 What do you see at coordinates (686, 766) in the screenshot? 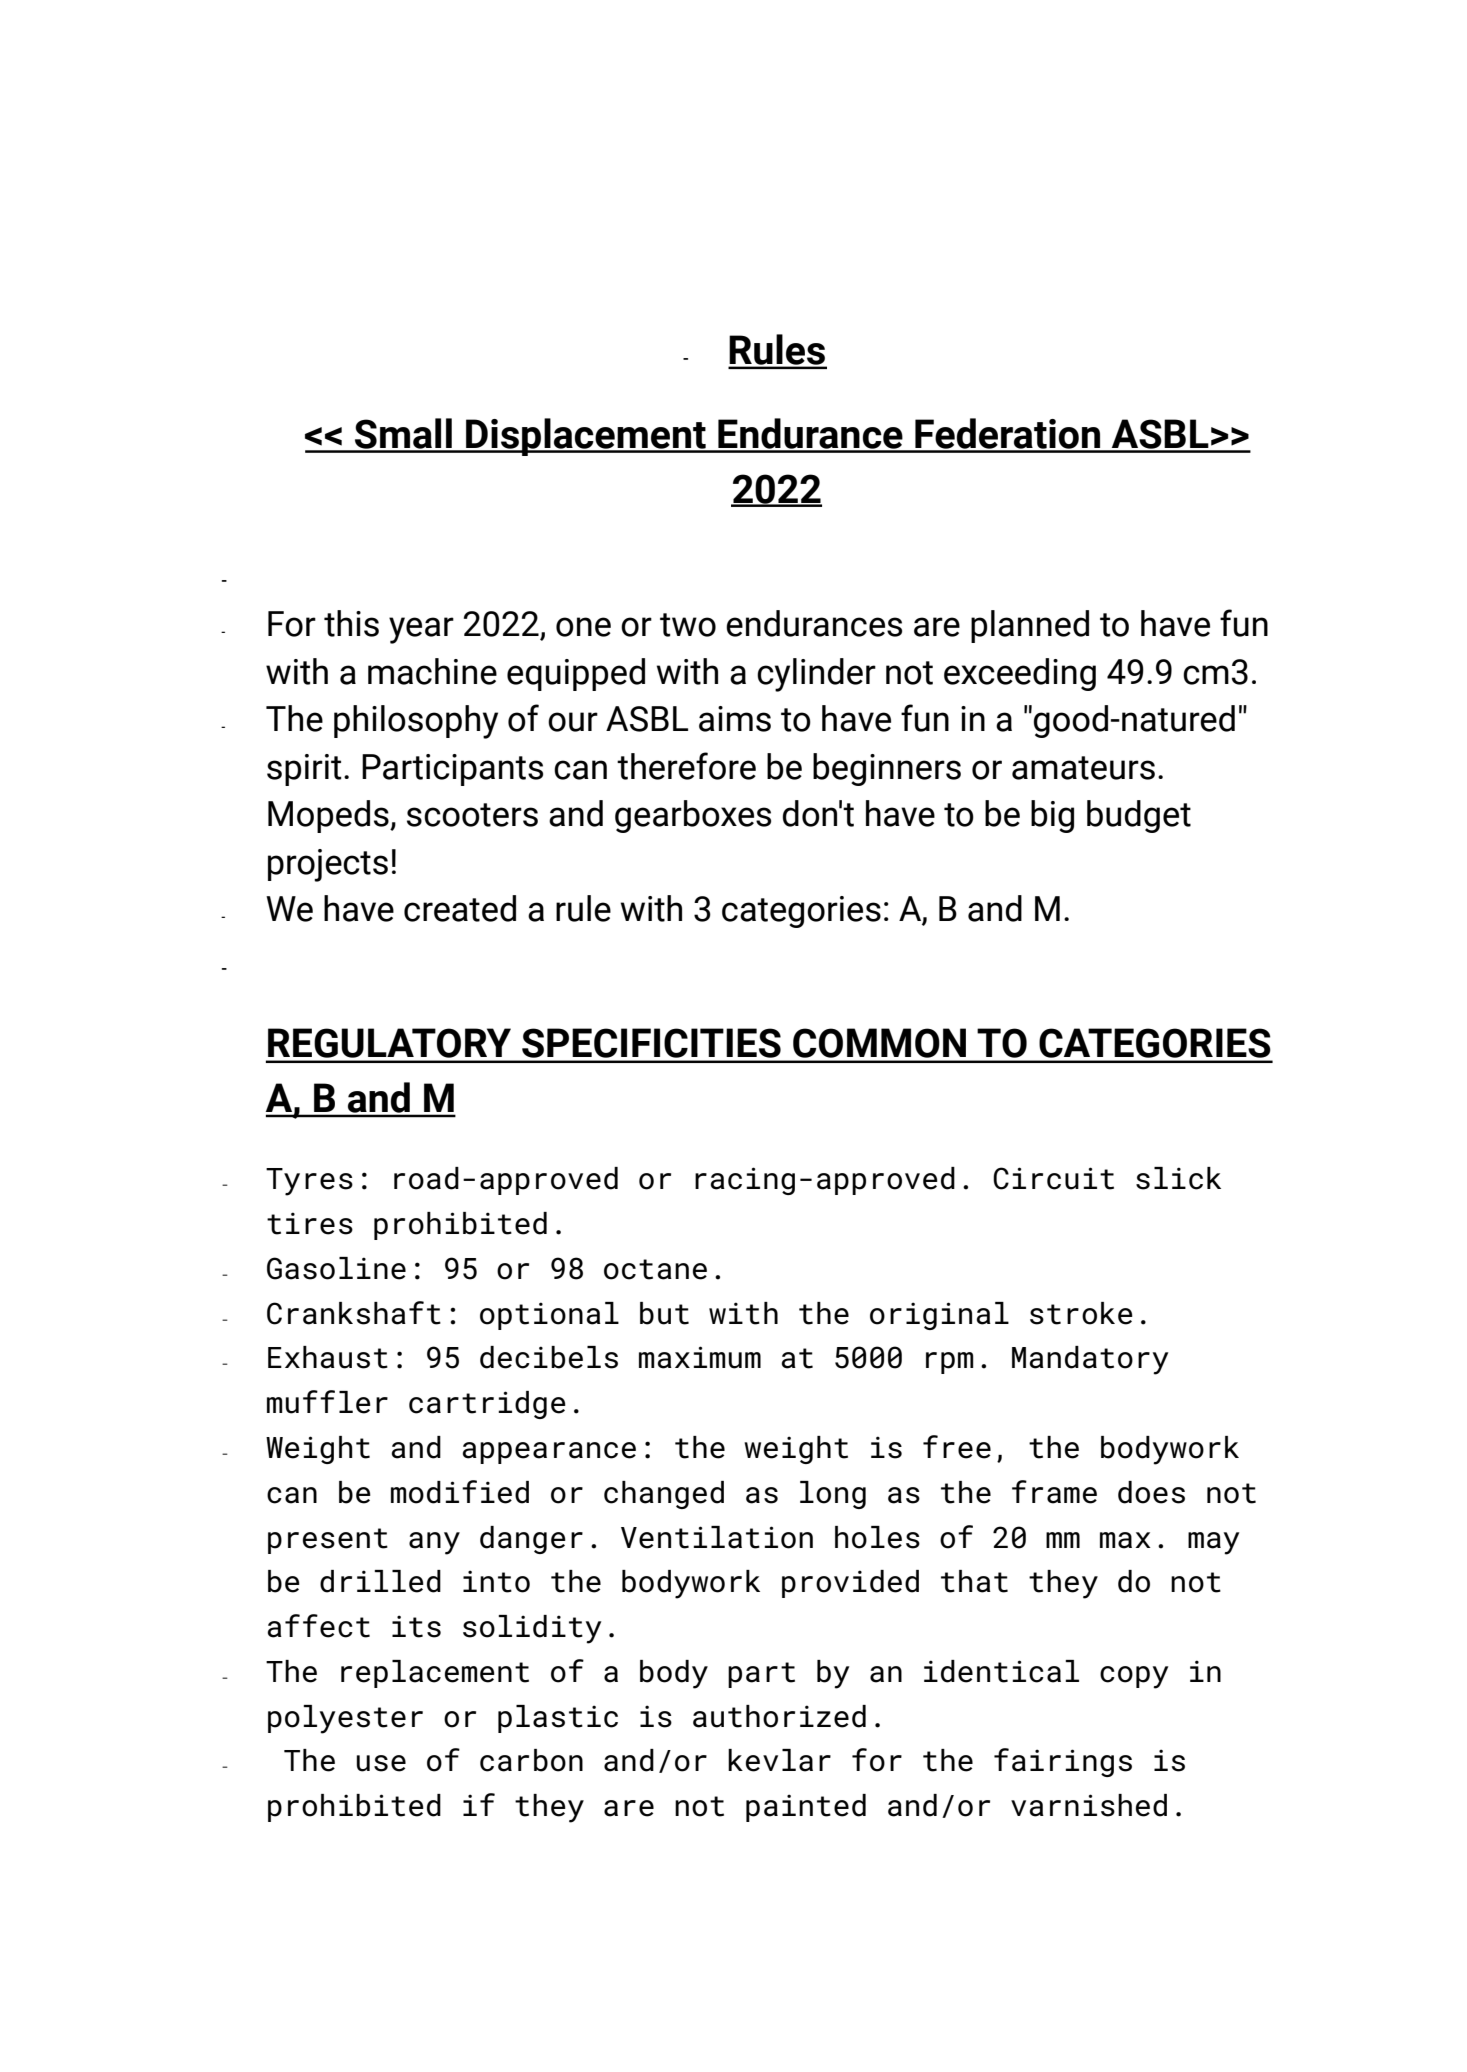
I see `therefore` at bounding box center [686, 766].
